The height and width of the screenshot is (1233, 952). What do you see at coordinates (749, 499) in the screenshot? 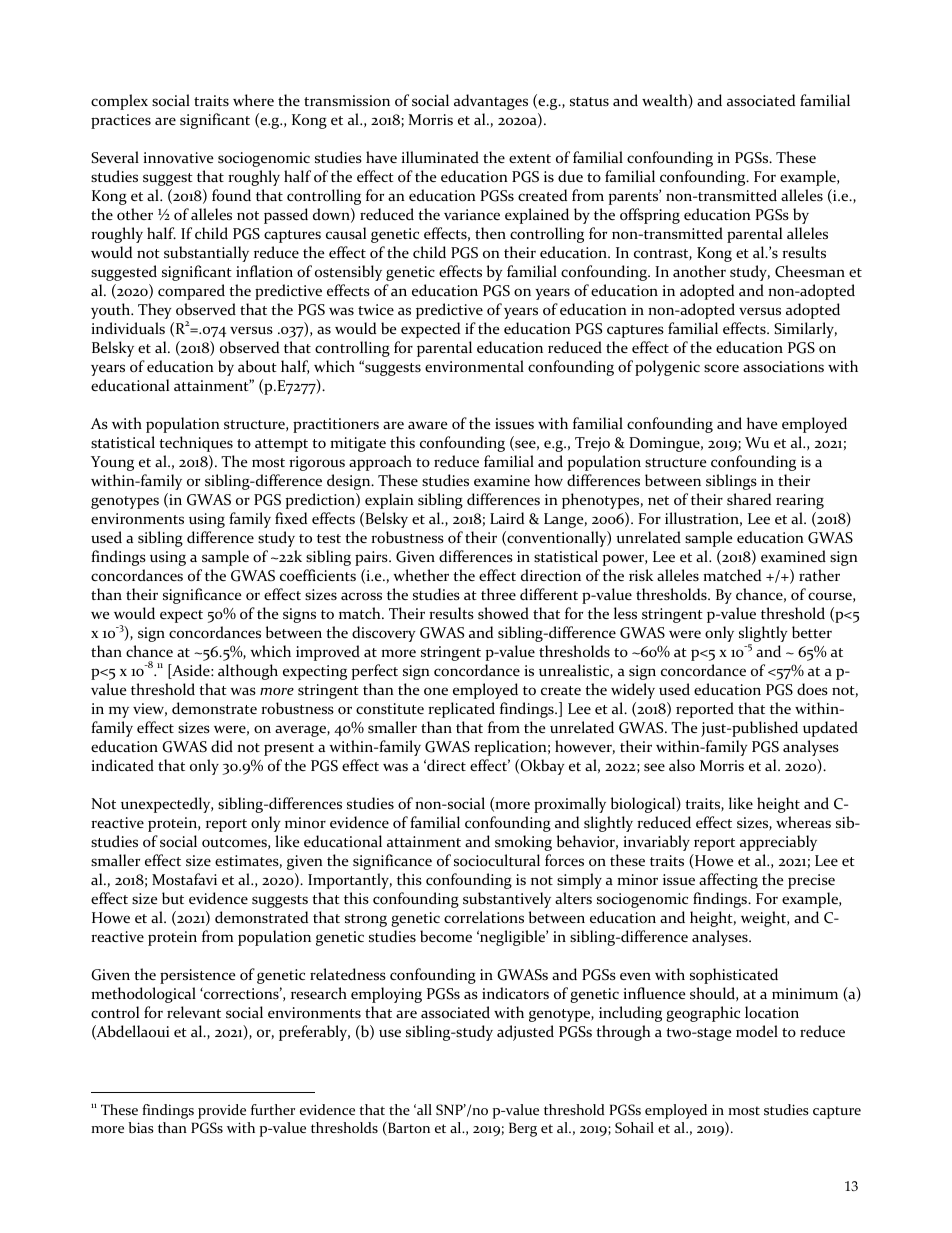
I see `shared` at bounding box center [749, 499].
